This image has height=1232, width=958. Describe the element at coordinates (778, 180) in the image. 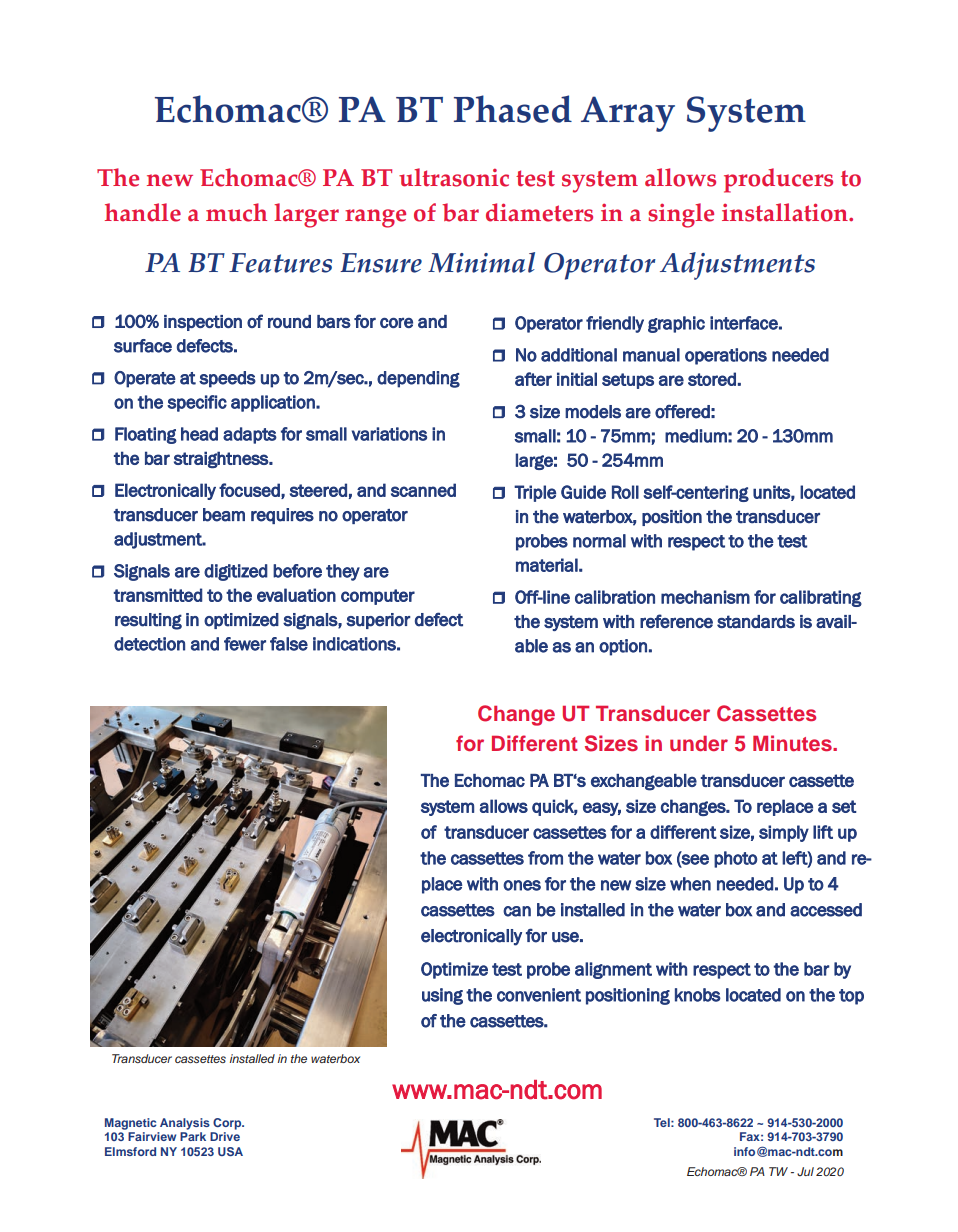

I see `producers` at that location.
